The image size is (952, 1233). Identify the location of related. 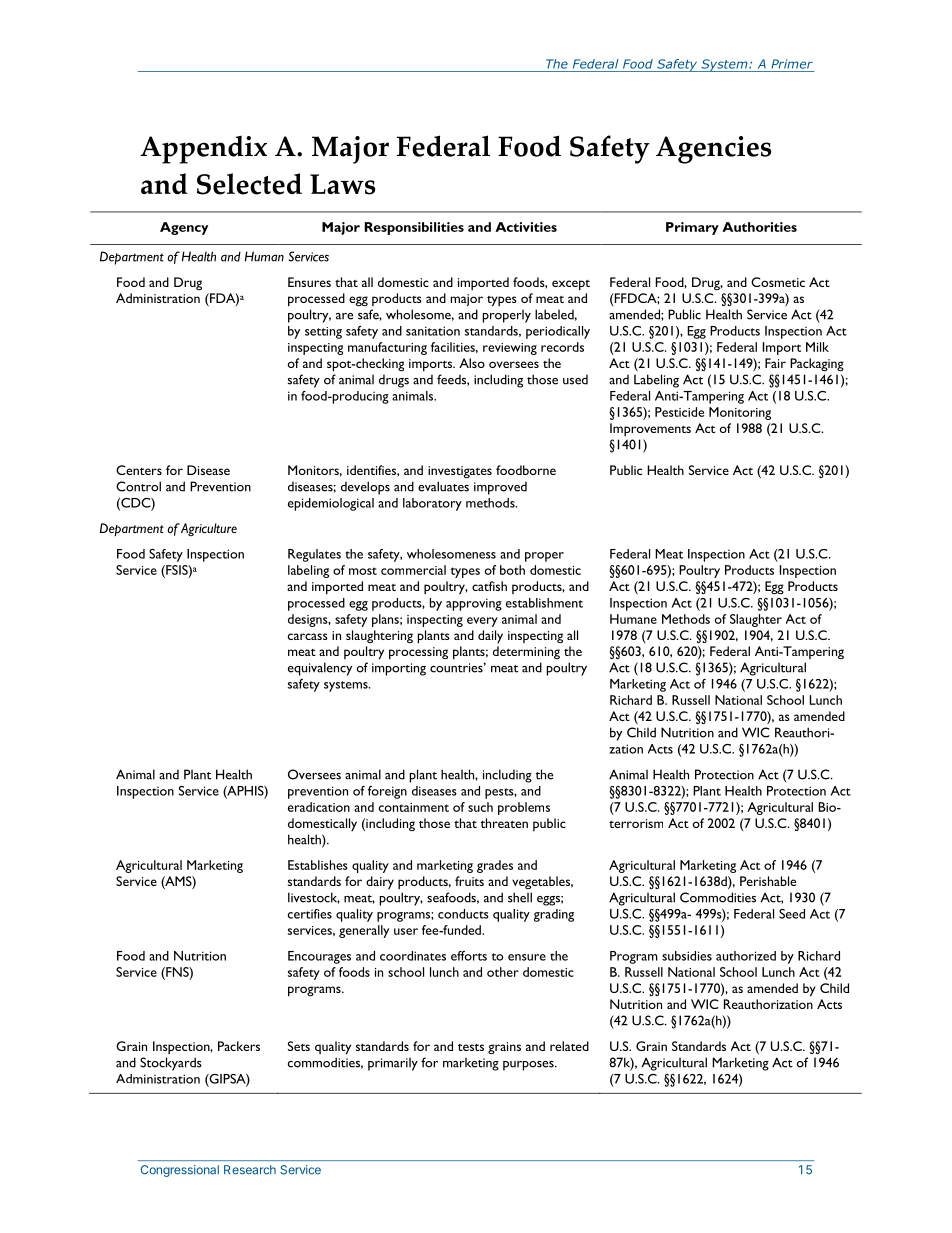
(569, 1046).
